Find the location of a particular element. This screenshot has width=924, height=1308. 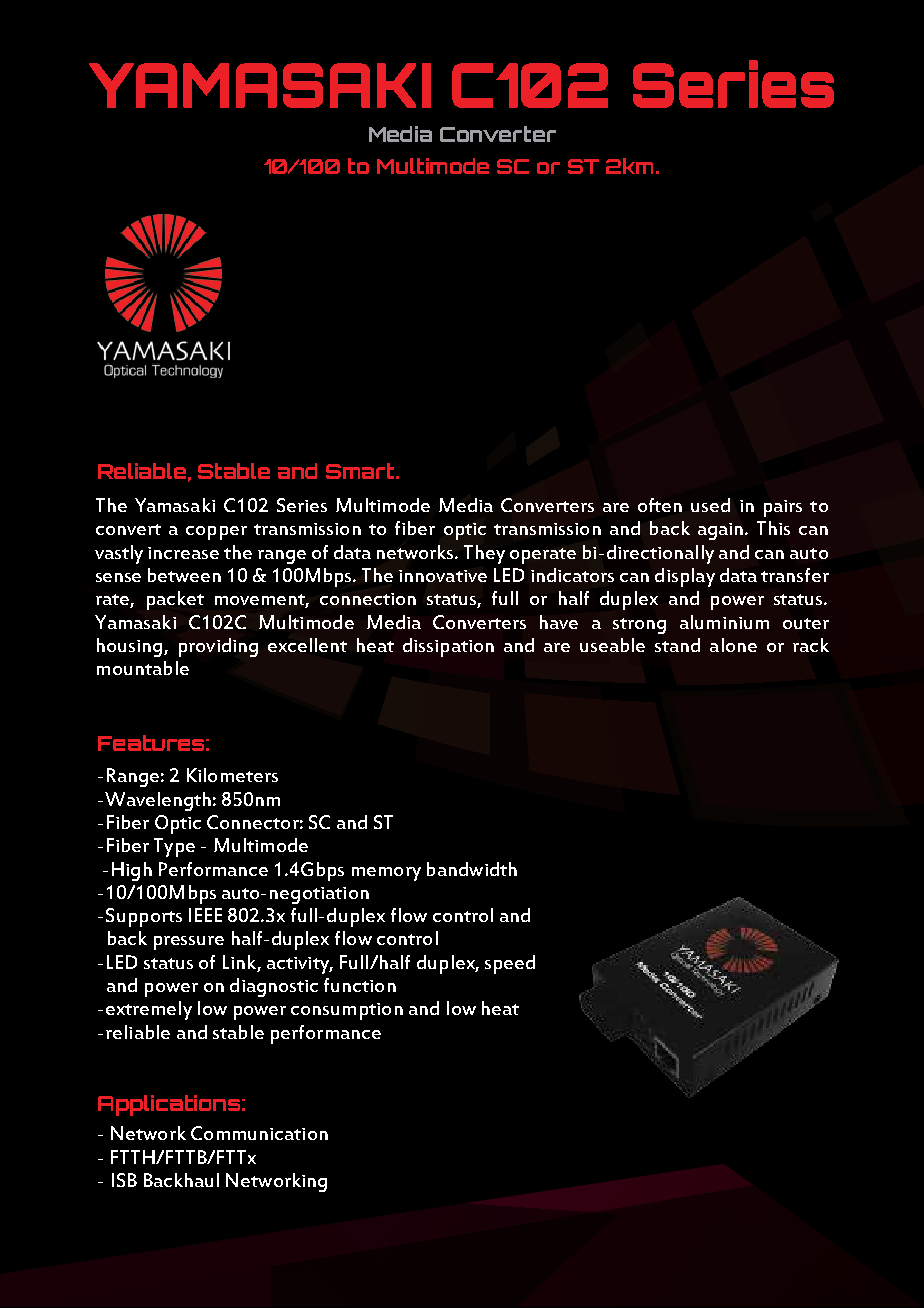

consumption is located at coordinates (347, 1011).
